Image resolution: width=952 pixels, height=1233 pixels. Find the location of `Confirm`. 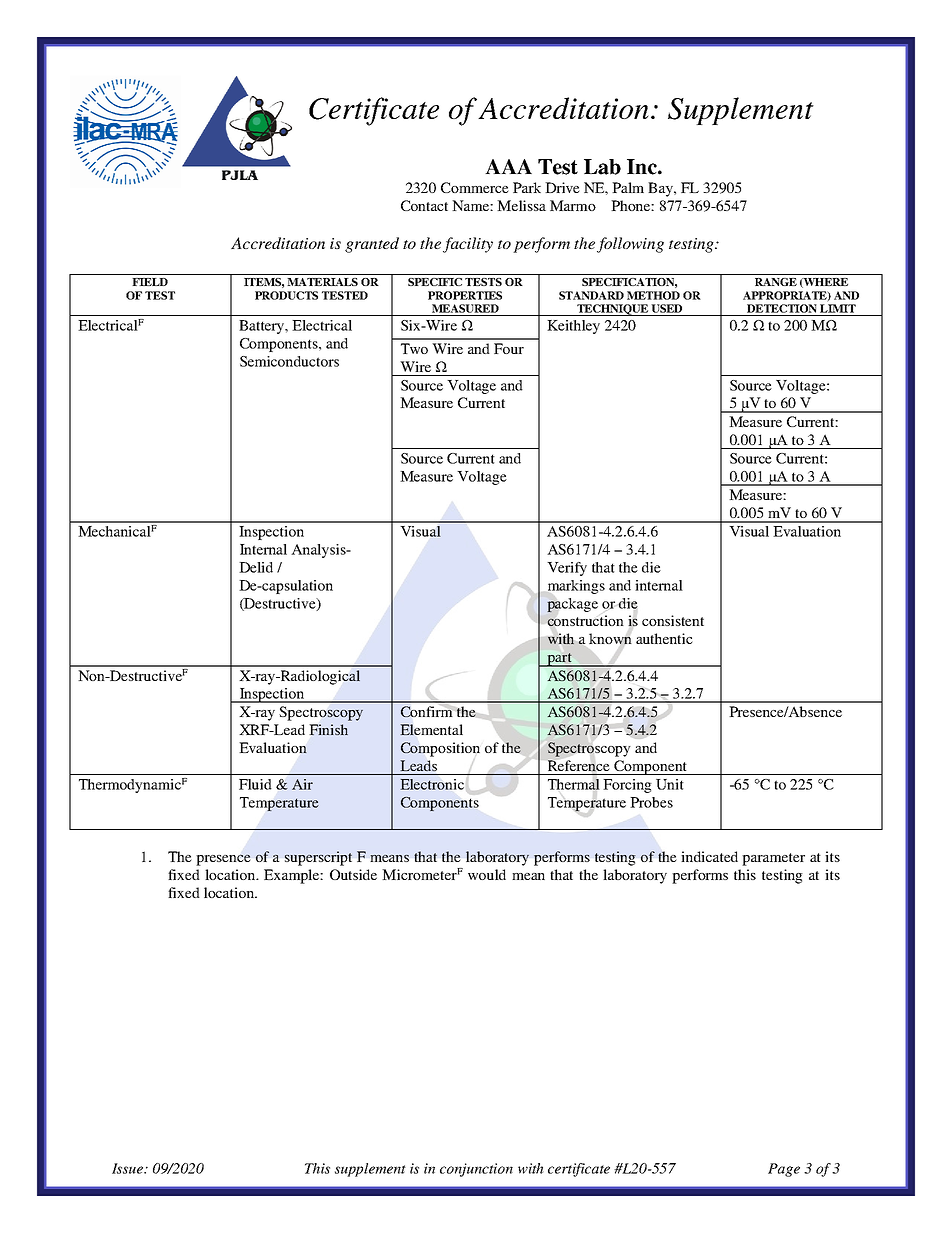

Confirm is located at coordinates (428, 711).
